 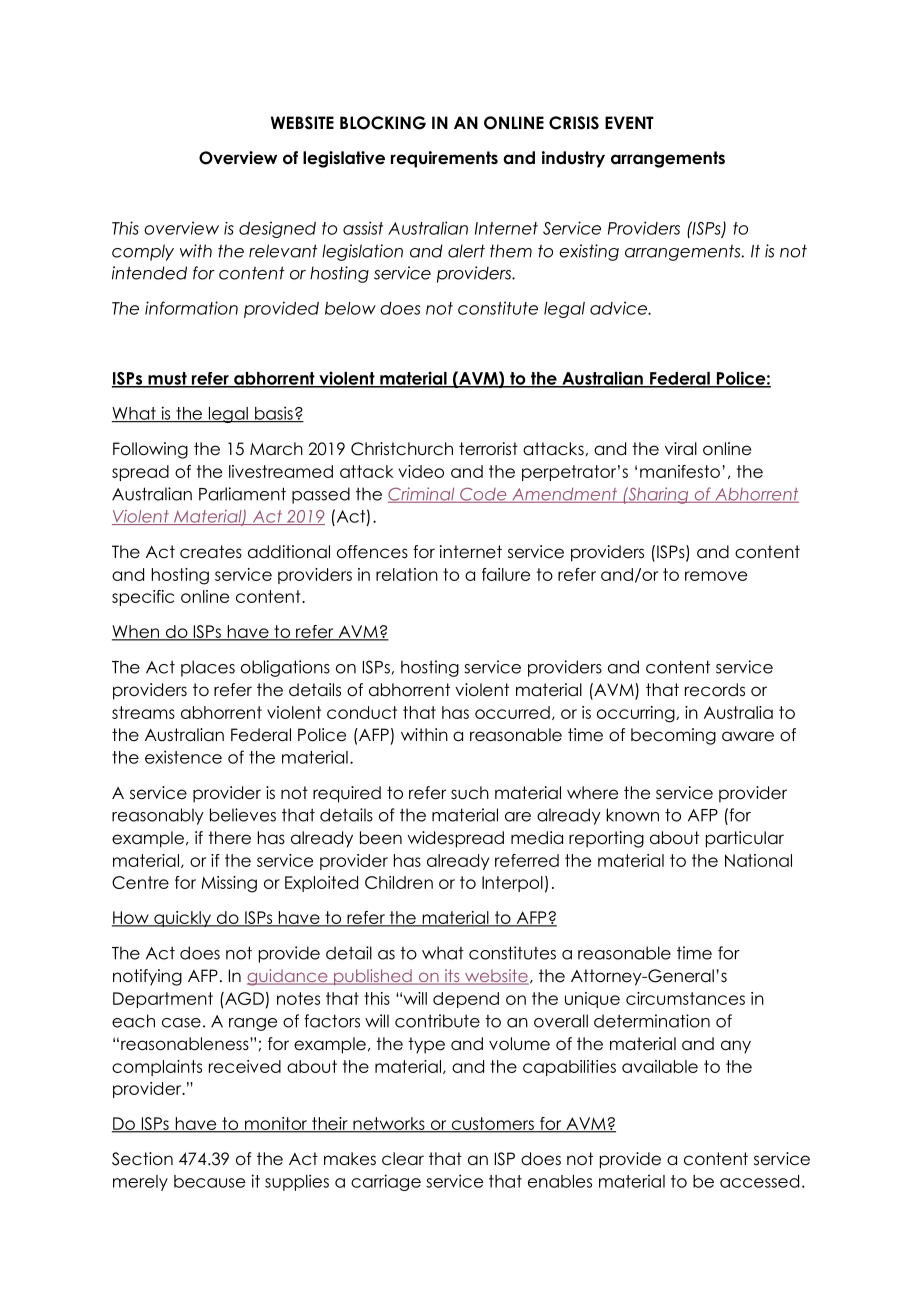 I want to click on Missing, so click(x=229, y=884).
